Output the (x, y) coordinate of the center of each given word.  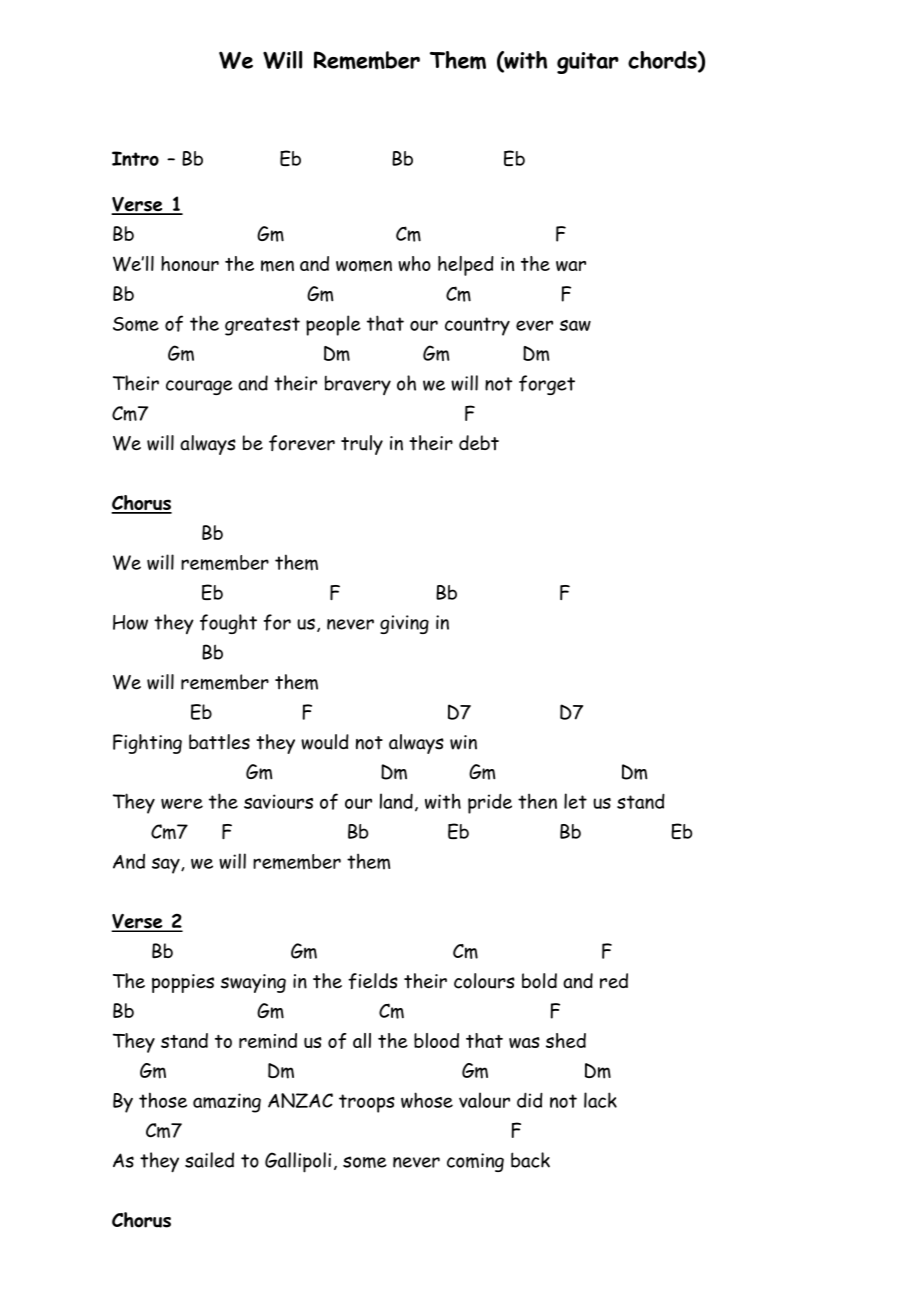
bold (539, 981)
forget (547, 385)
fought (228, 624)
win (463, 742)
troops (367, 1103)
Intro (135, 158)
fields (373, 981)
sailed (209, 1160)
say (167, 866)
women (364, 266)
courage (199, 387)
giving (404, 624)
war (571, 266)
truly (362, 445)
